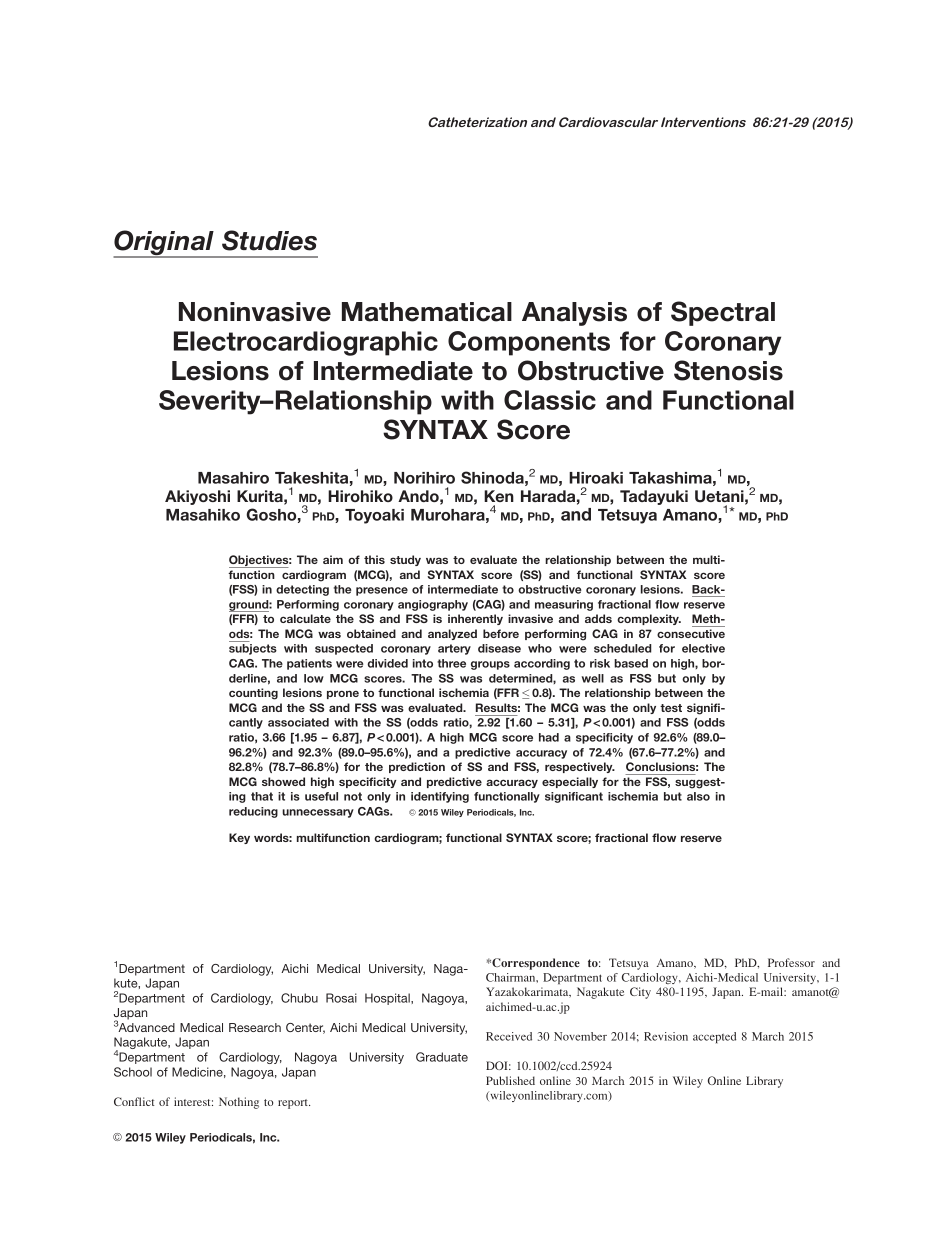  I want to click on accepted, so click(714, 1038).
